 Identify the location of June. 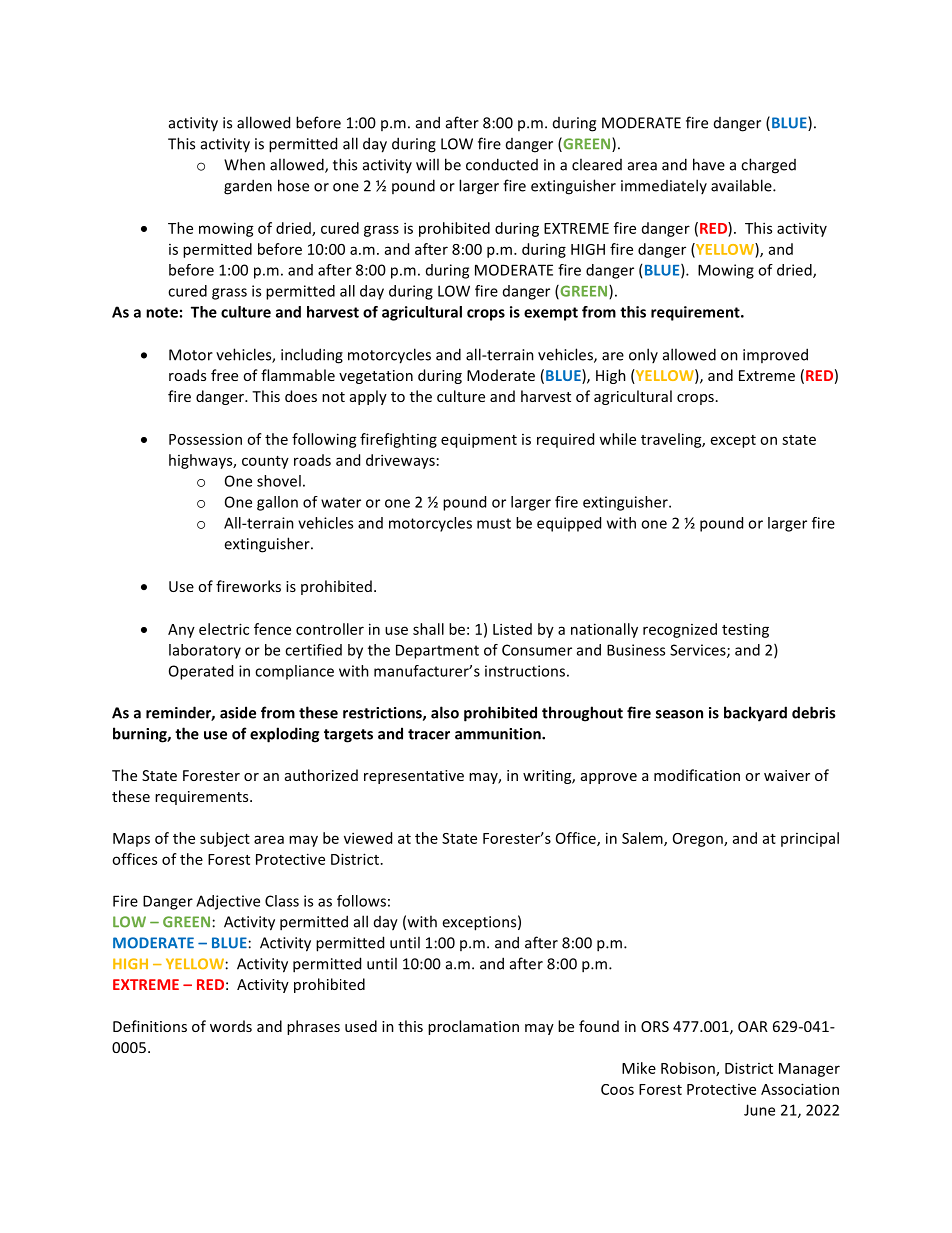
(759, 1110).
